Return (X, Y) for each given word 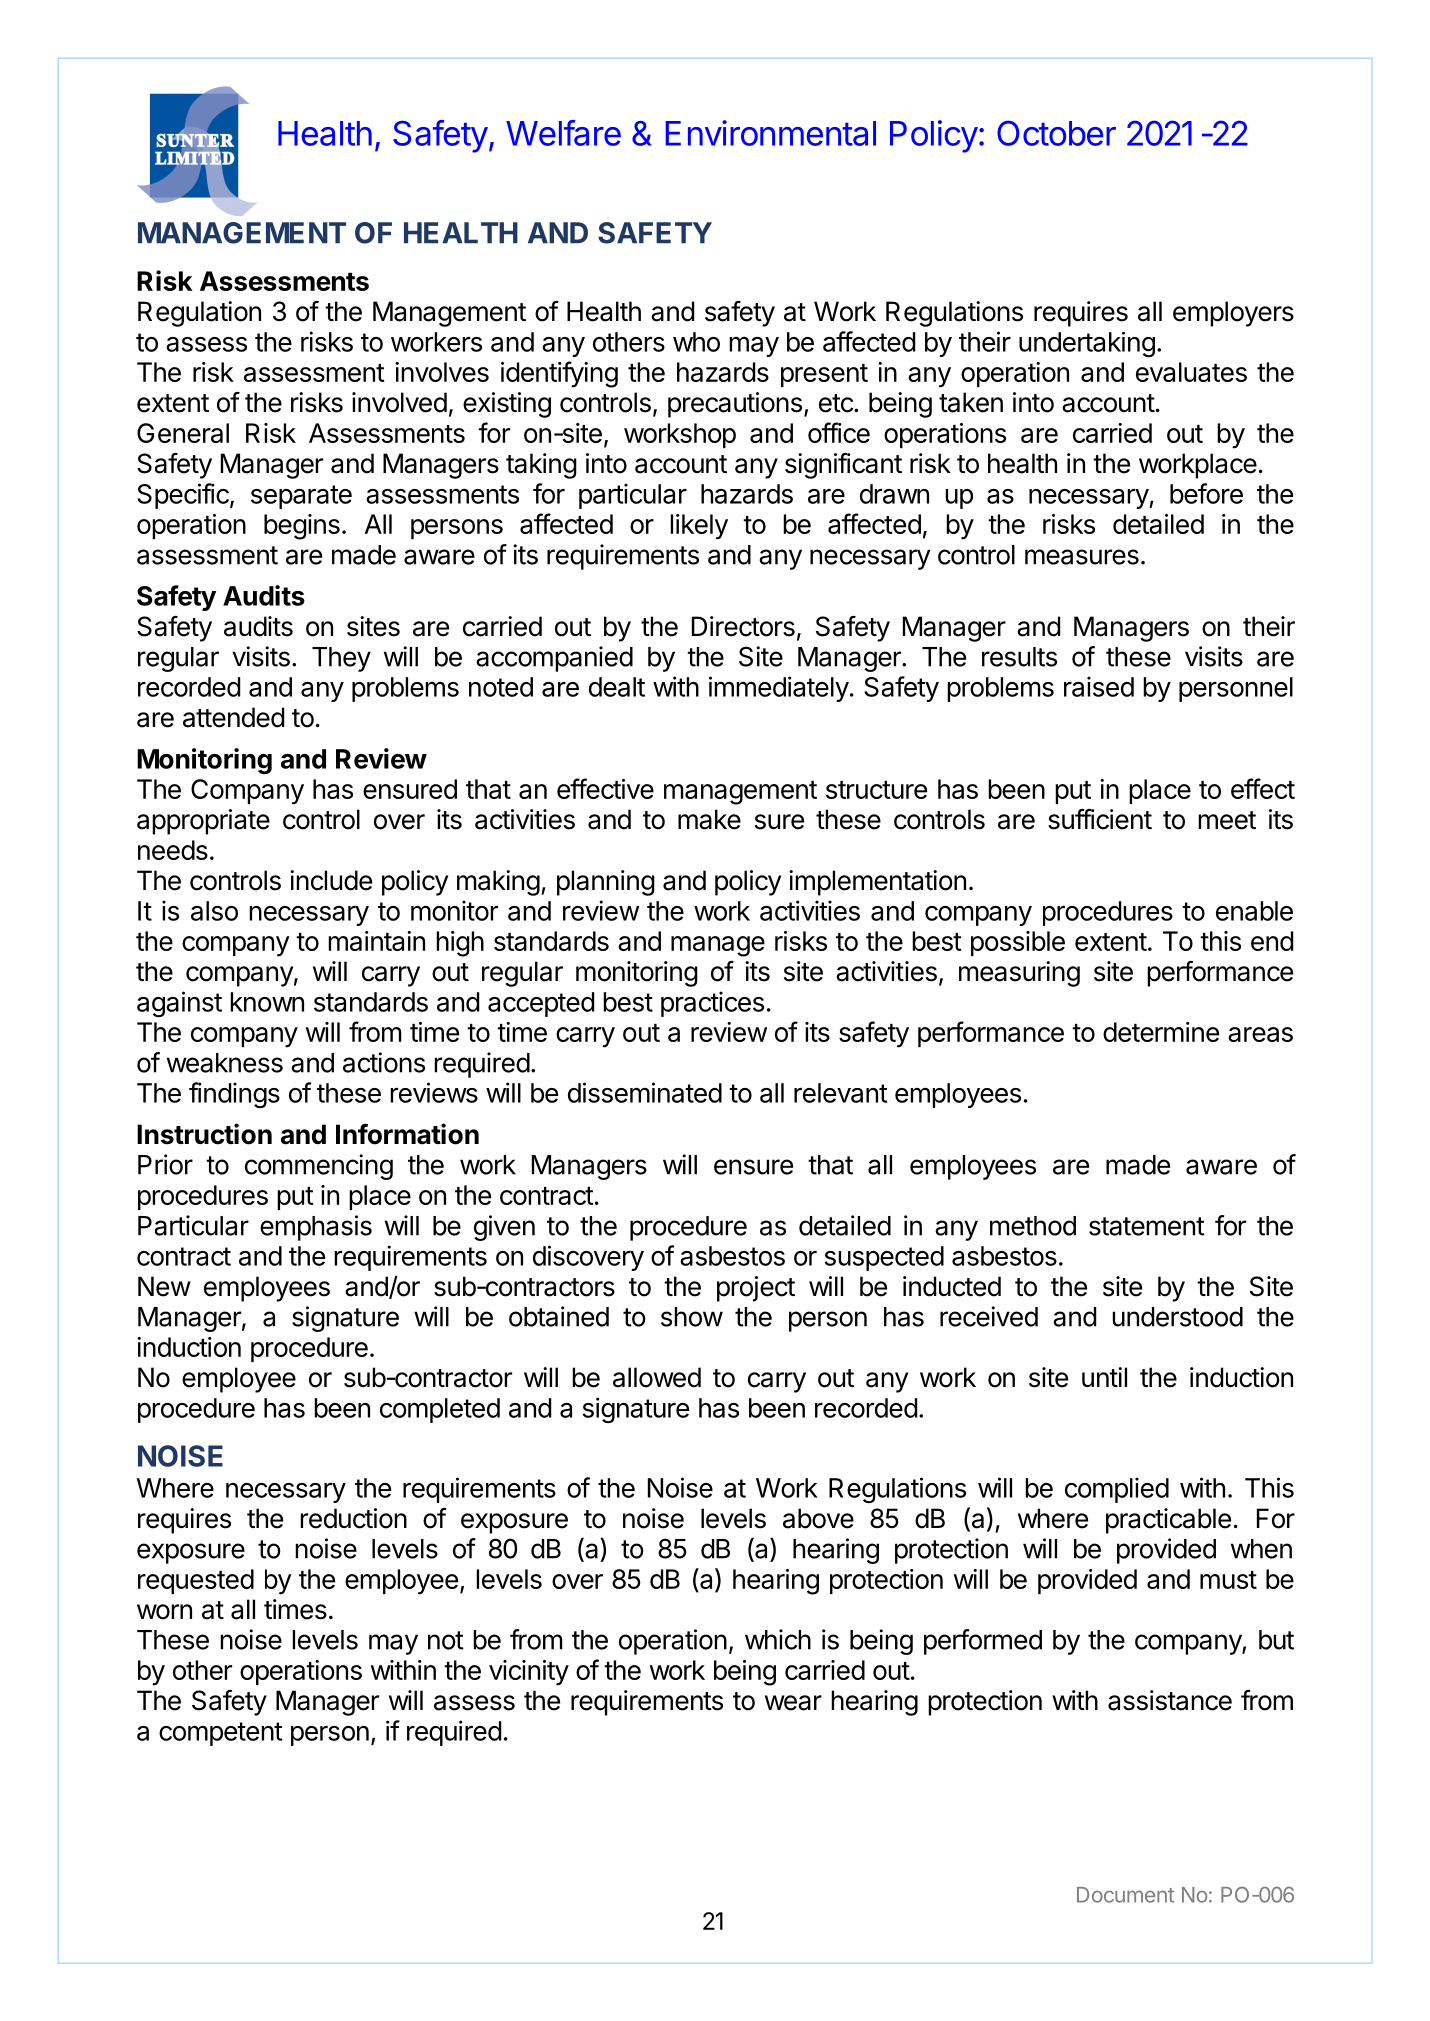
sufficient (1100, 819)
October (1056, 133)
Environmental (771, 133)
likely (699, 527)
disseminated (645, 1092)
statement (1147, 1226)
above (818, 1518)
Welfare (563, 133)
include (331, 880)
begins (302, 527)
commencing (319, 1167)
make (709, 819)
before (1206, 493)
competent (220, 1734)
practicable (1168, 1521)
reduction (353, 1518)
